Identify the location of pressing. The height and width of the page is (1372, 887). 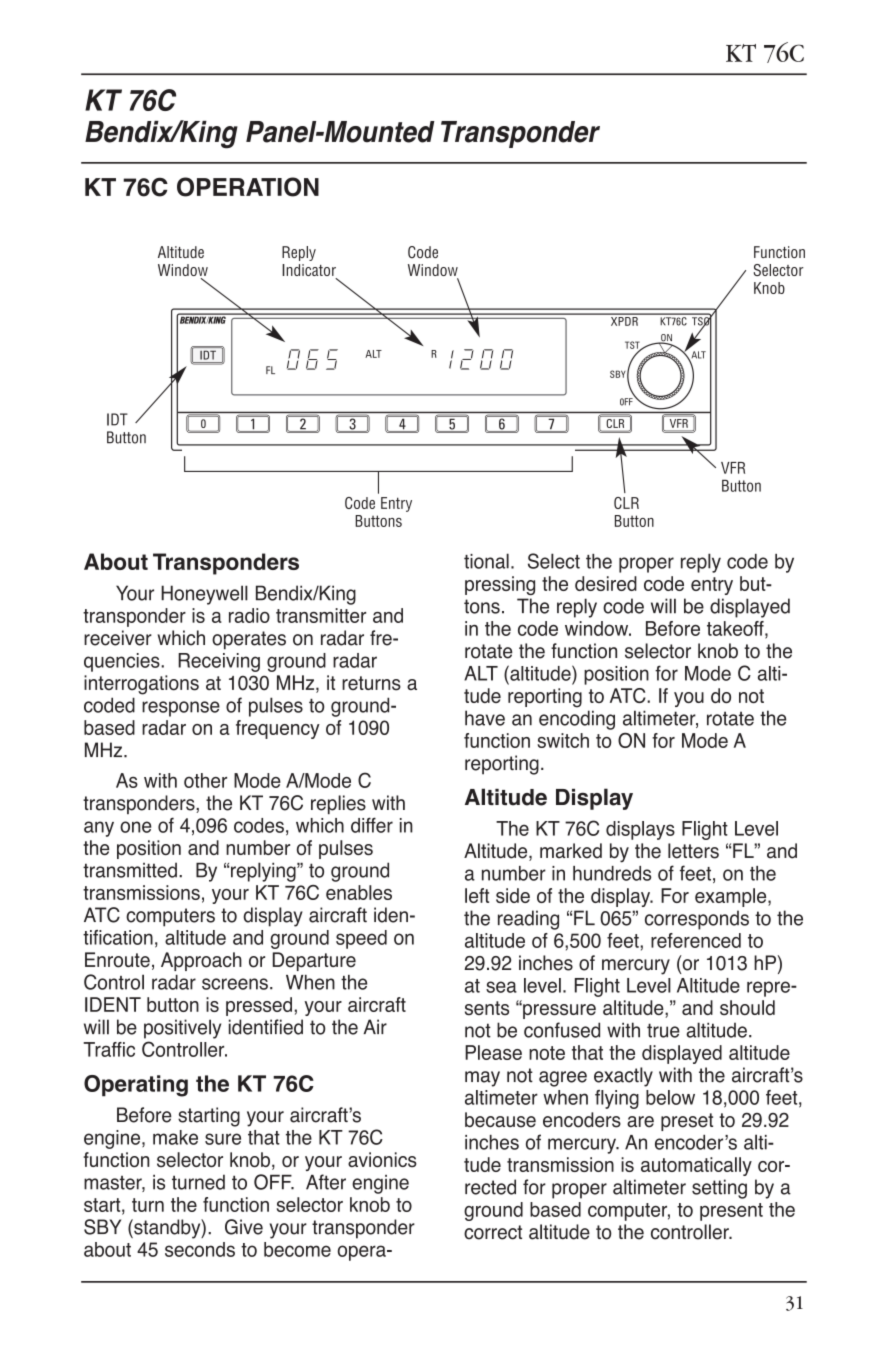
(500, 585).
